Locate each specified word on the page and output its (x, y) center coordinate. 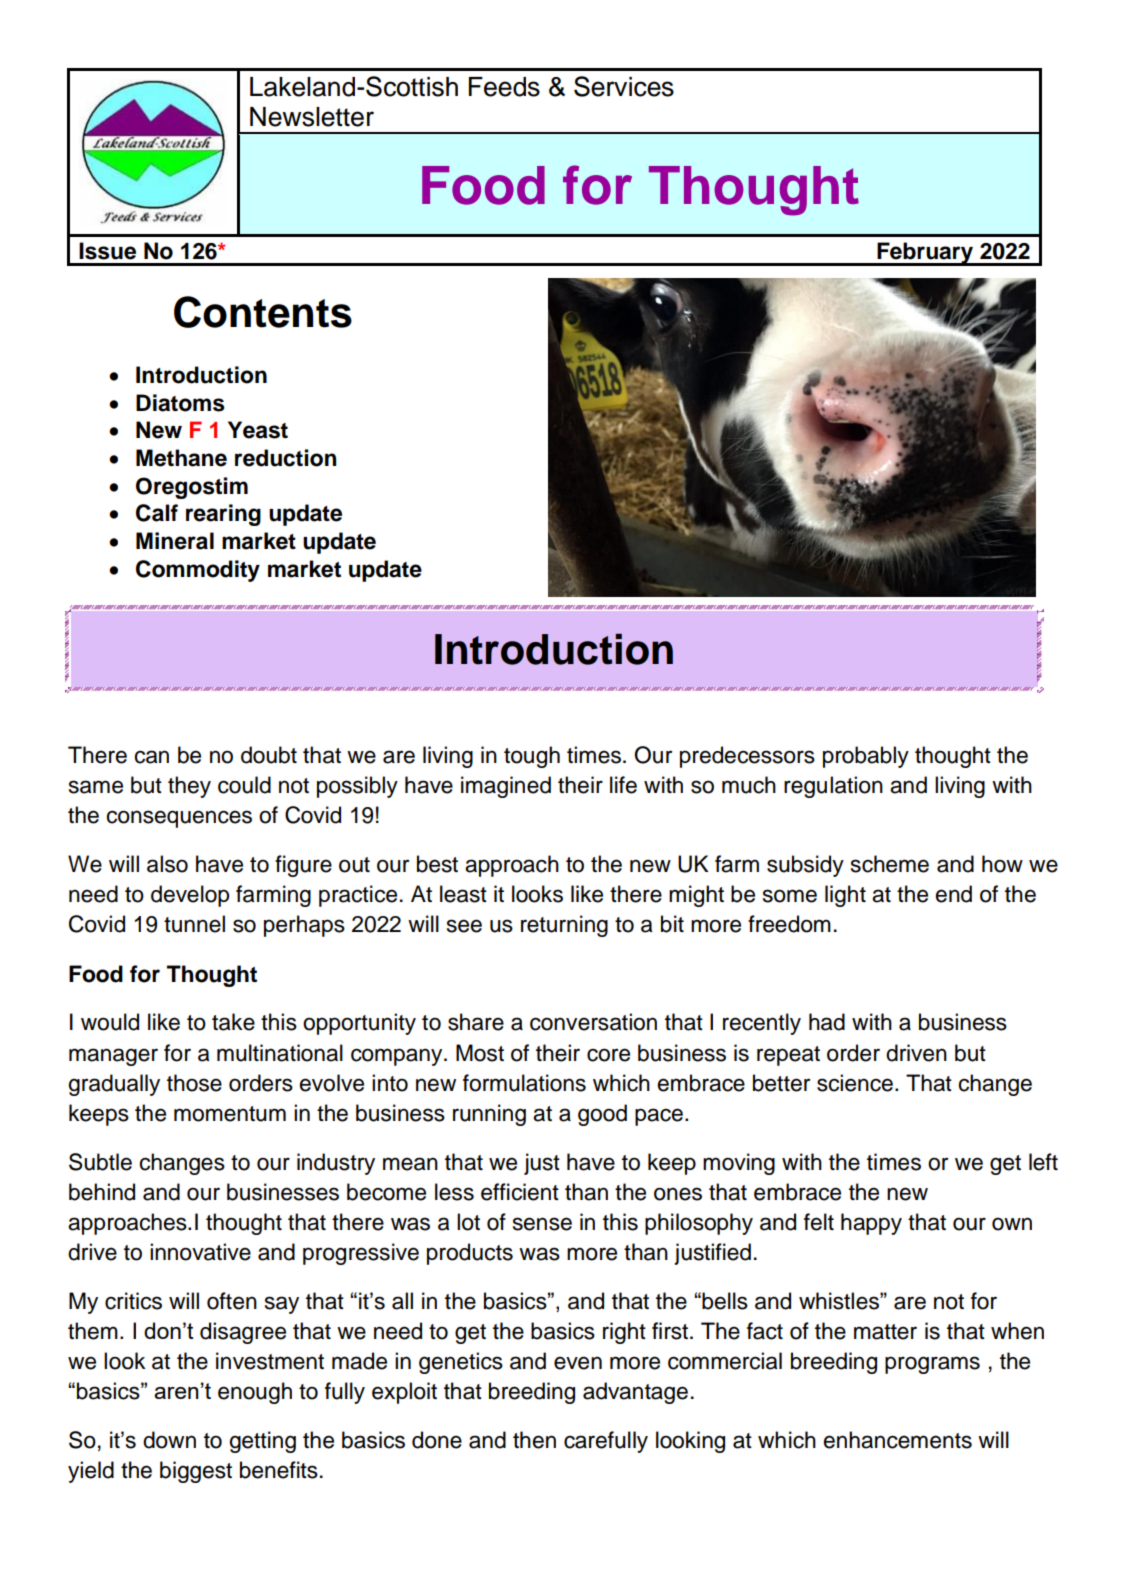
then (534, 1440)
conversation (593, 1022)
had (827, 1022)
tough (532, 757)
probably (866, 757)
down (169, 1440)
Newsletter (312, 117)
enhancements (898, 1440)
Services (624, 86)
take (233, 1022)
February (925, 254)
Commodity (198, 571)
